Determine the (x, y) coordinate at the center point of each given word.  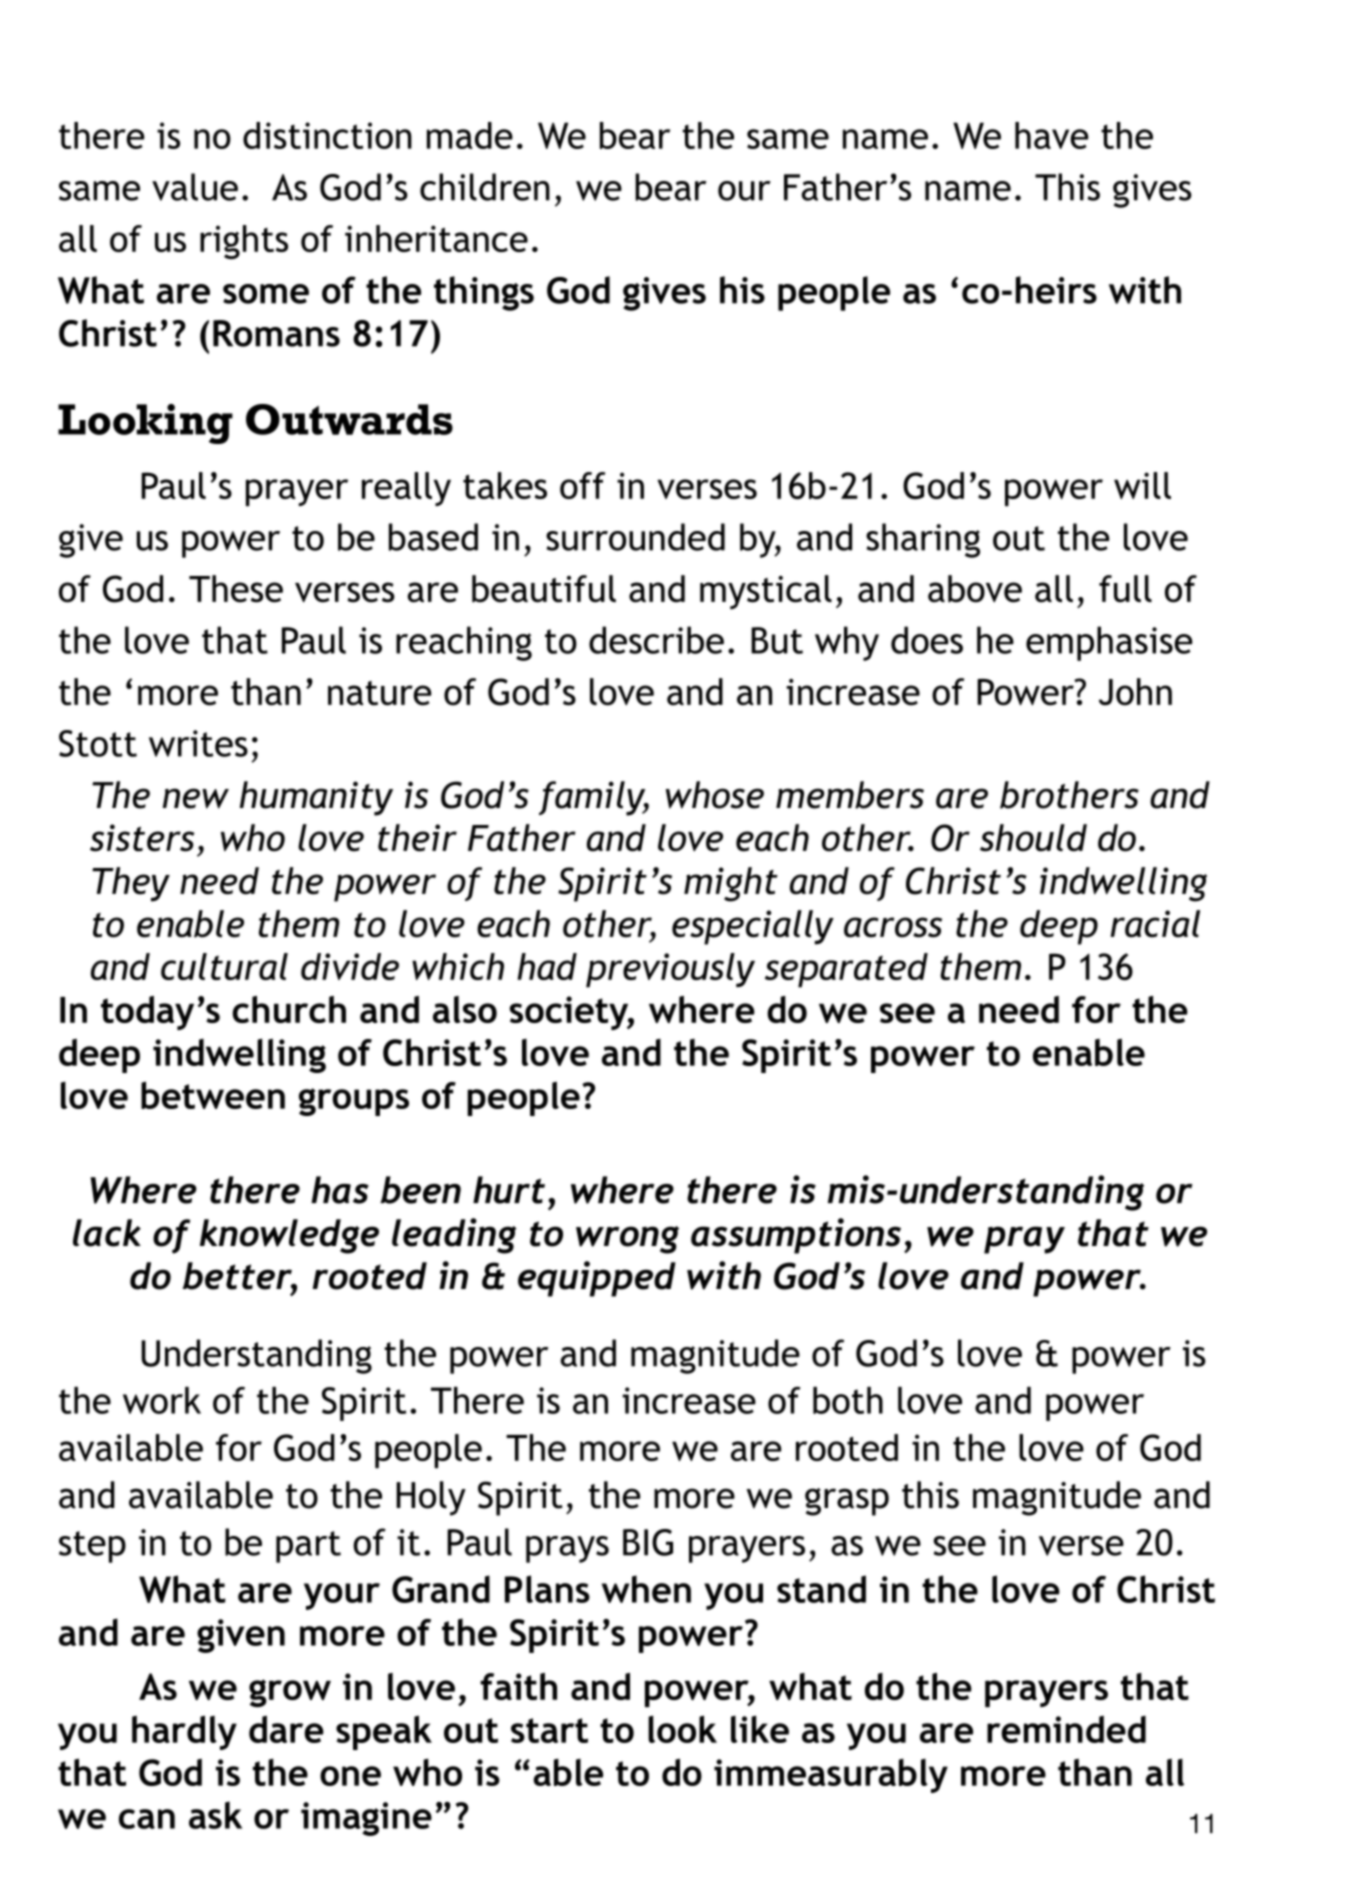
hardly (184, 1732)
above (975, 589)
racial (1155, 924)
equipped (597, 1279)
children (485, 187)
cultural (224, 966)
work (162, 1400)
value (195, 187)
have (1052, 135)
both (848, 1400)
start (549, 1730)
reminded (1066, 1729)
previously (670, 970)
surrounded (635, 537)
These (236, 589)
